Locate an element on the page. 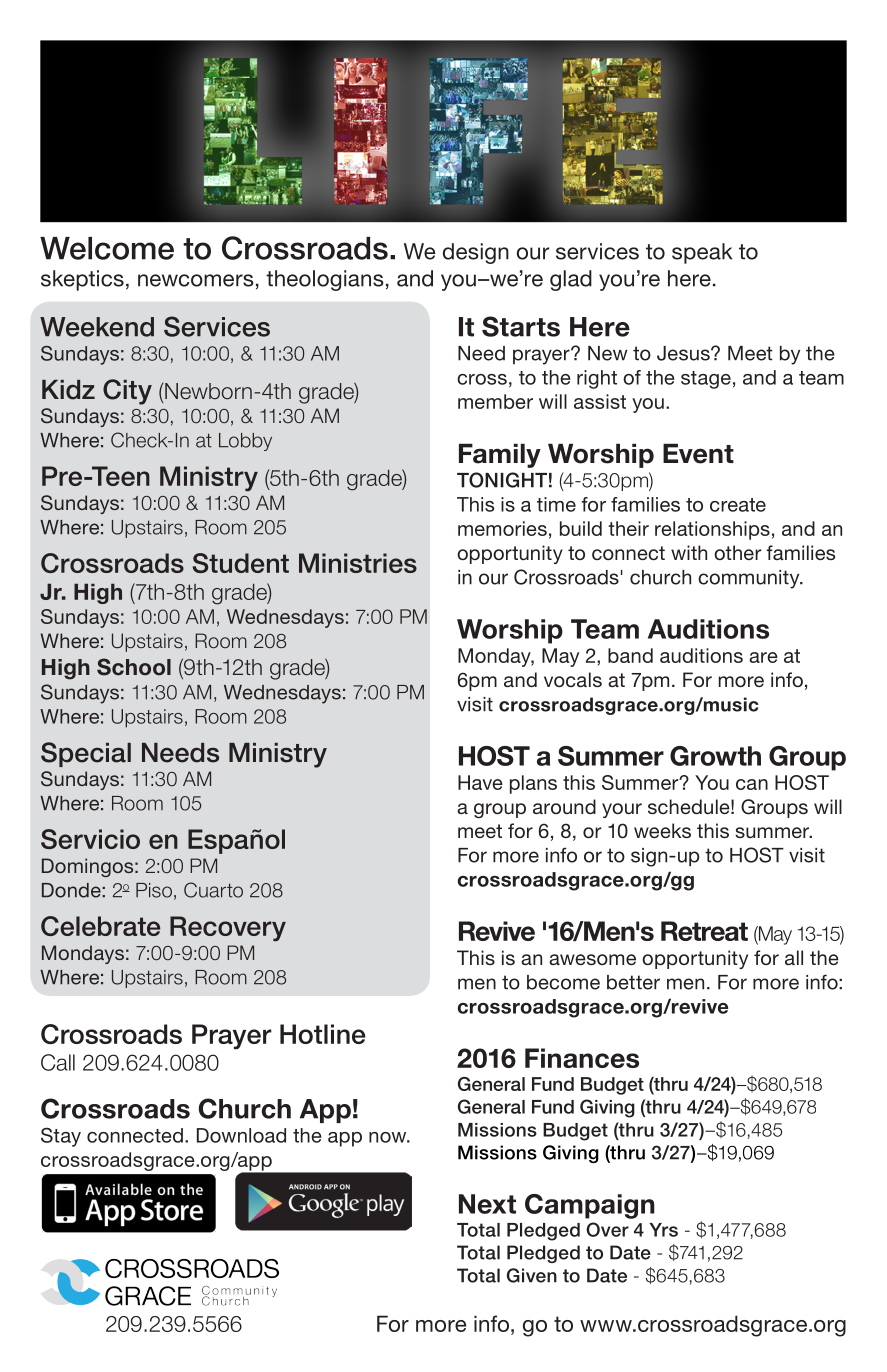 This image has width=887, height=1372. School is located at coordinates (134, 667).
